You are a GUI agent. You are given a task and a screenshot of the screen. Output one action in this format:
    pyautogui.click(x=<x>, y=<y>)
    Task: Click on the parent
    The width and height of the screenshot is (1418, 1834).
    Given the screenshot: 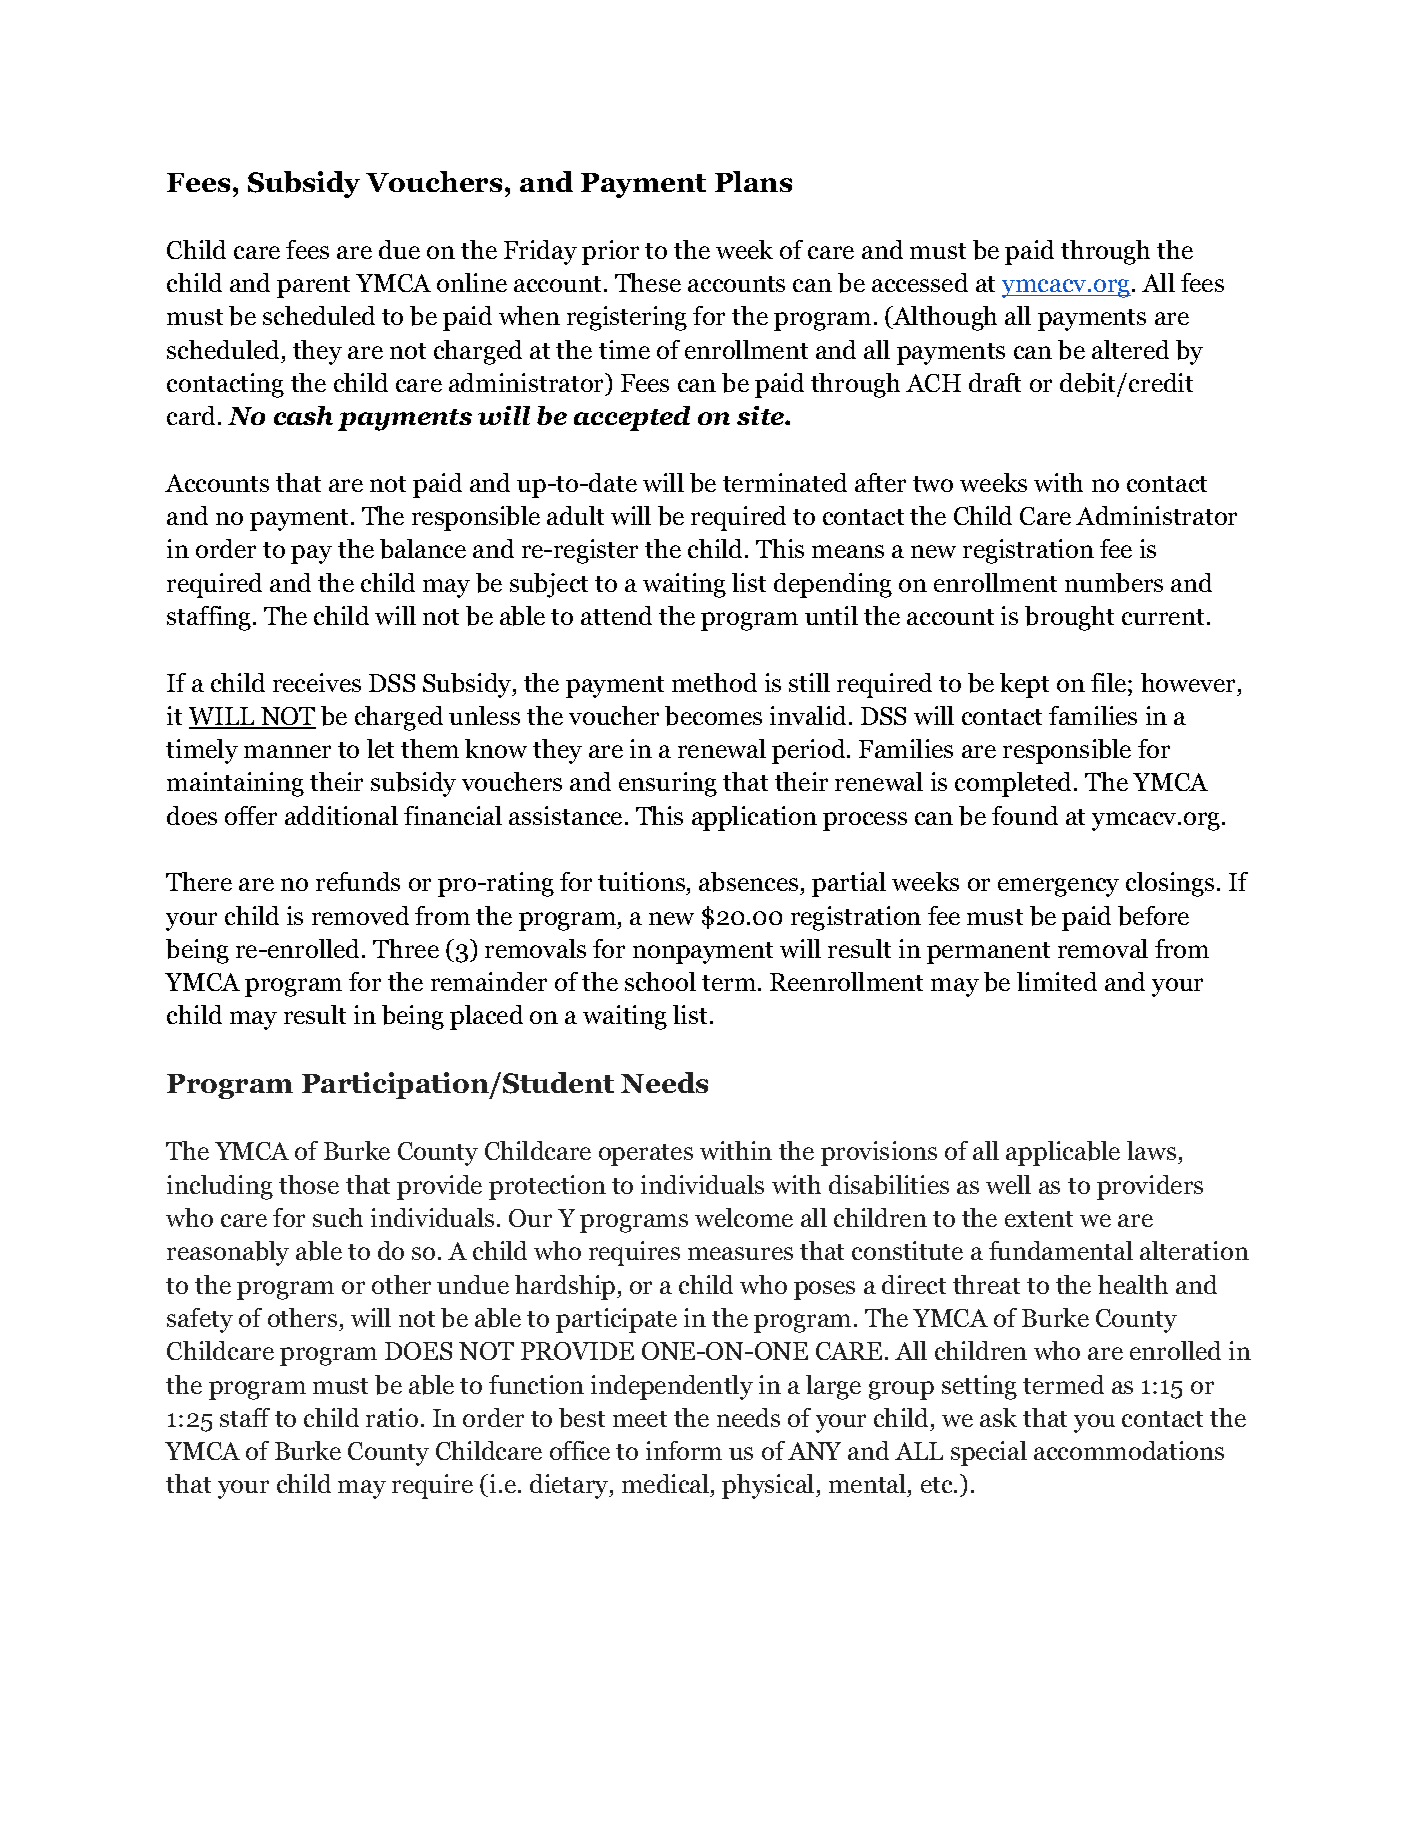 What is the action you would take?
    pyautogui.click(x=313, y=287)
